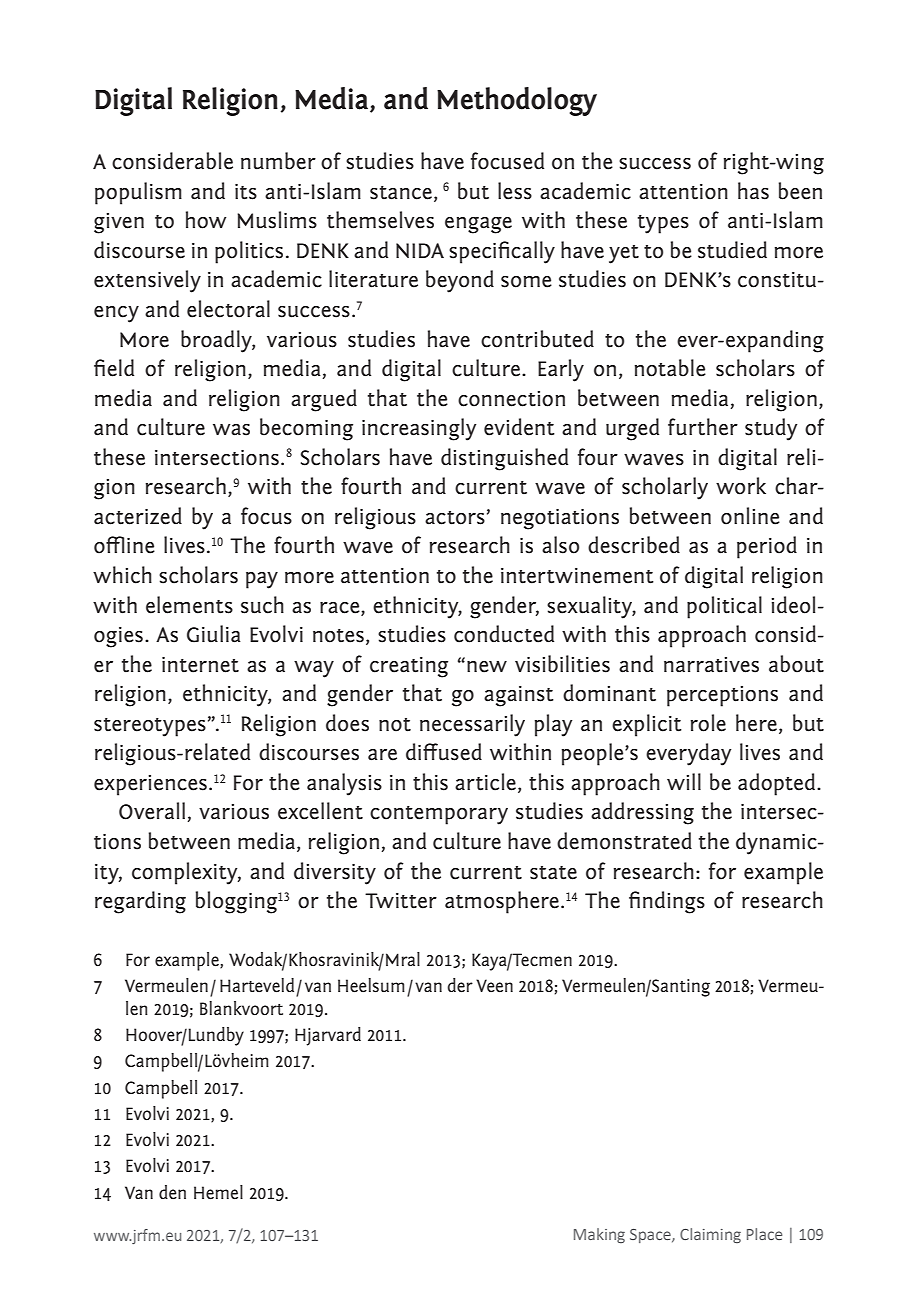 The width and height of the document is (924, 1311). I want to click on regarding, so click(140, 902).
